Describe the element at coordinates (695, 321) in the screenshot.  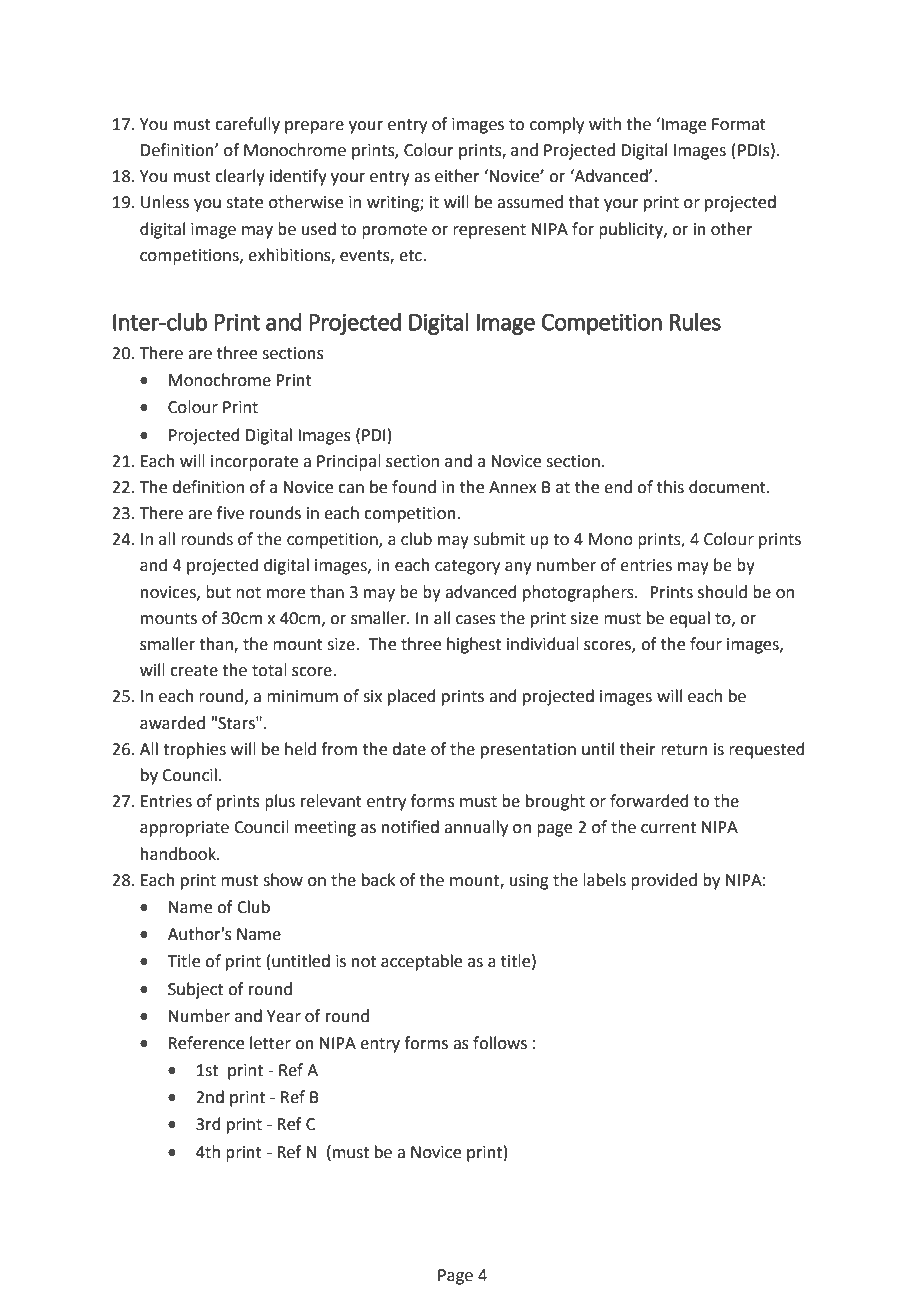
I see `Rules` at that location.
